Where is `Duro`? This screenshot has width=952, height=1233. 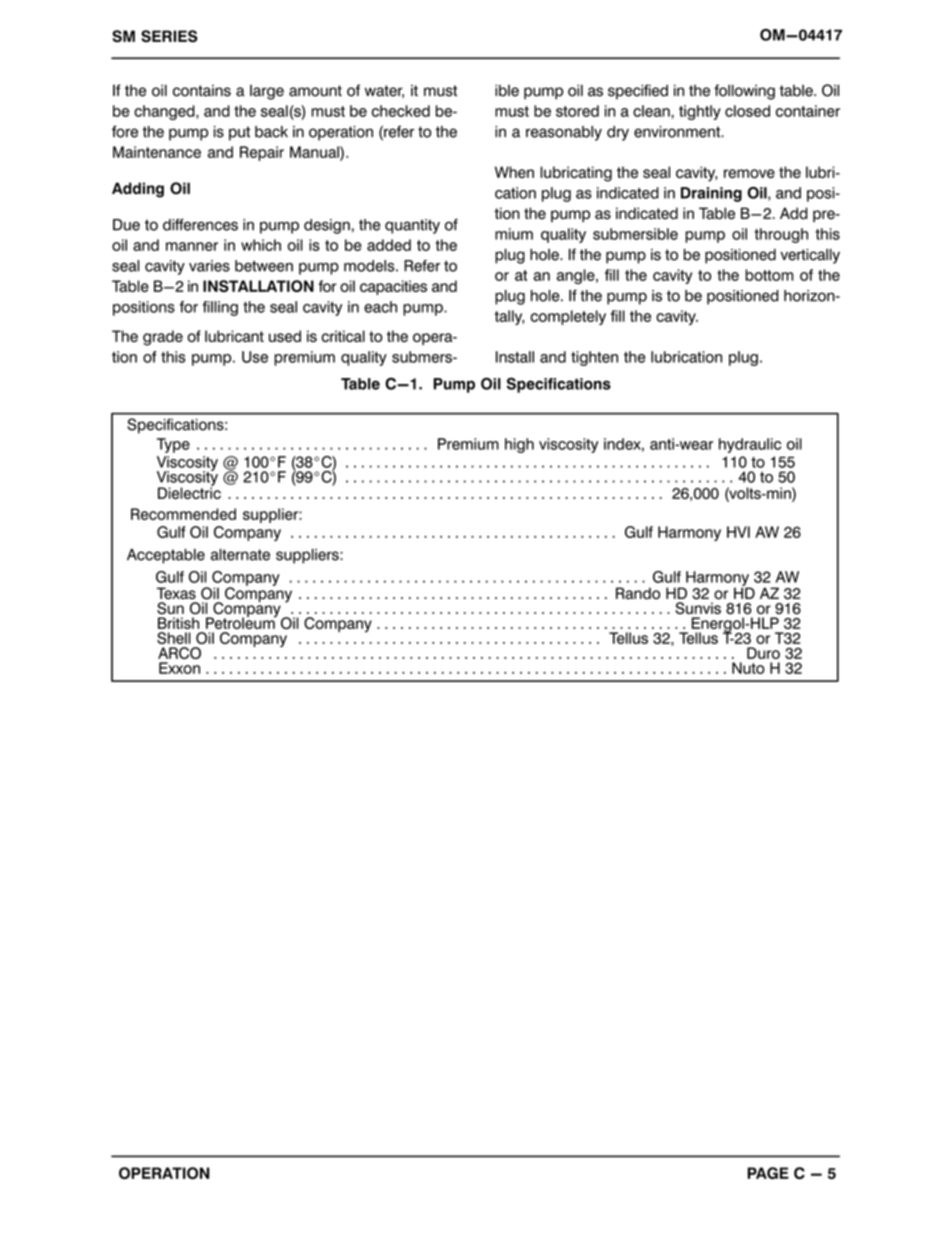 Duro is located at coordinates (763, 653).
